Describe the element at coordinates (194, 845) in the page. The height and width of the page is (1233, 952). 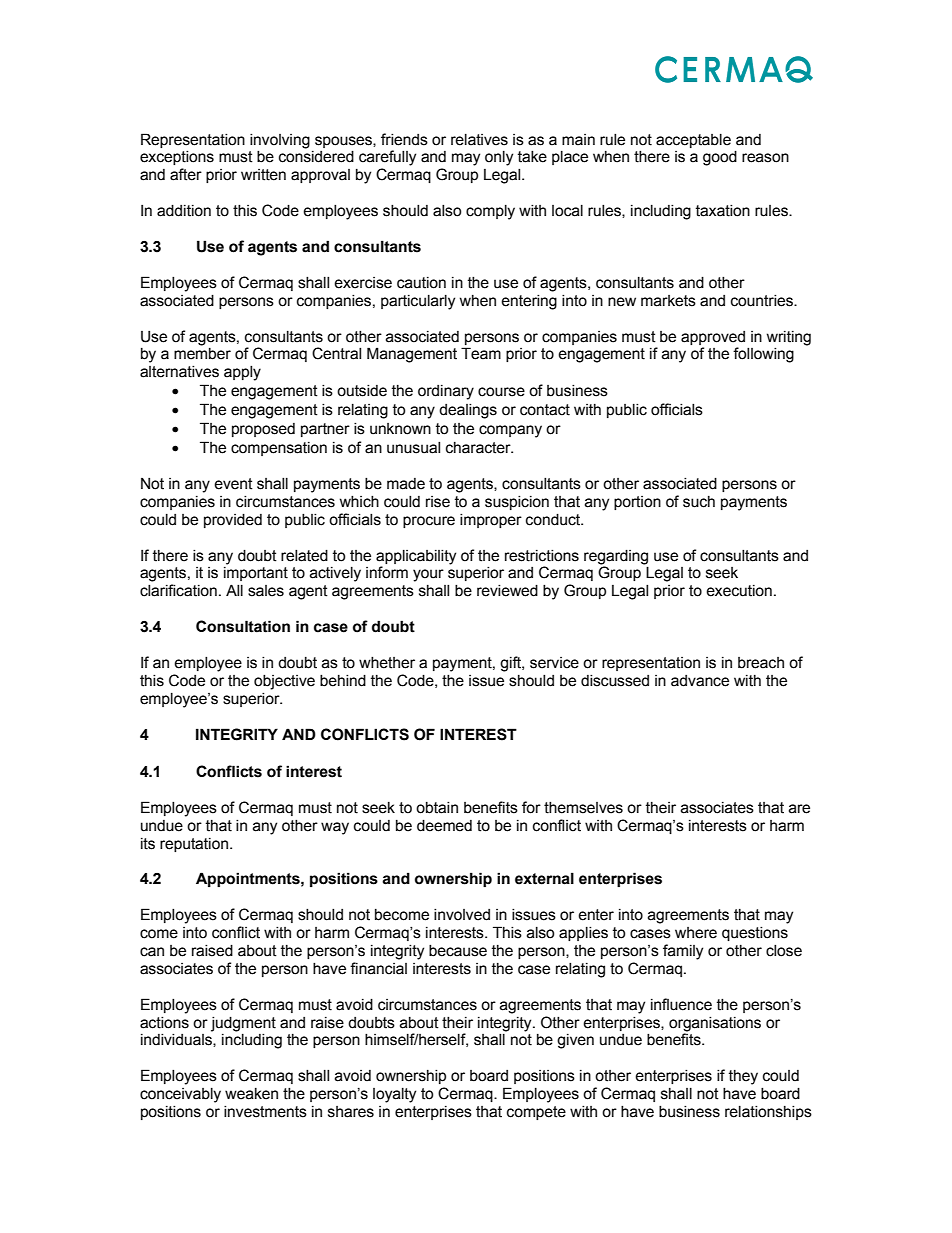
I see `reputation` at that location.
